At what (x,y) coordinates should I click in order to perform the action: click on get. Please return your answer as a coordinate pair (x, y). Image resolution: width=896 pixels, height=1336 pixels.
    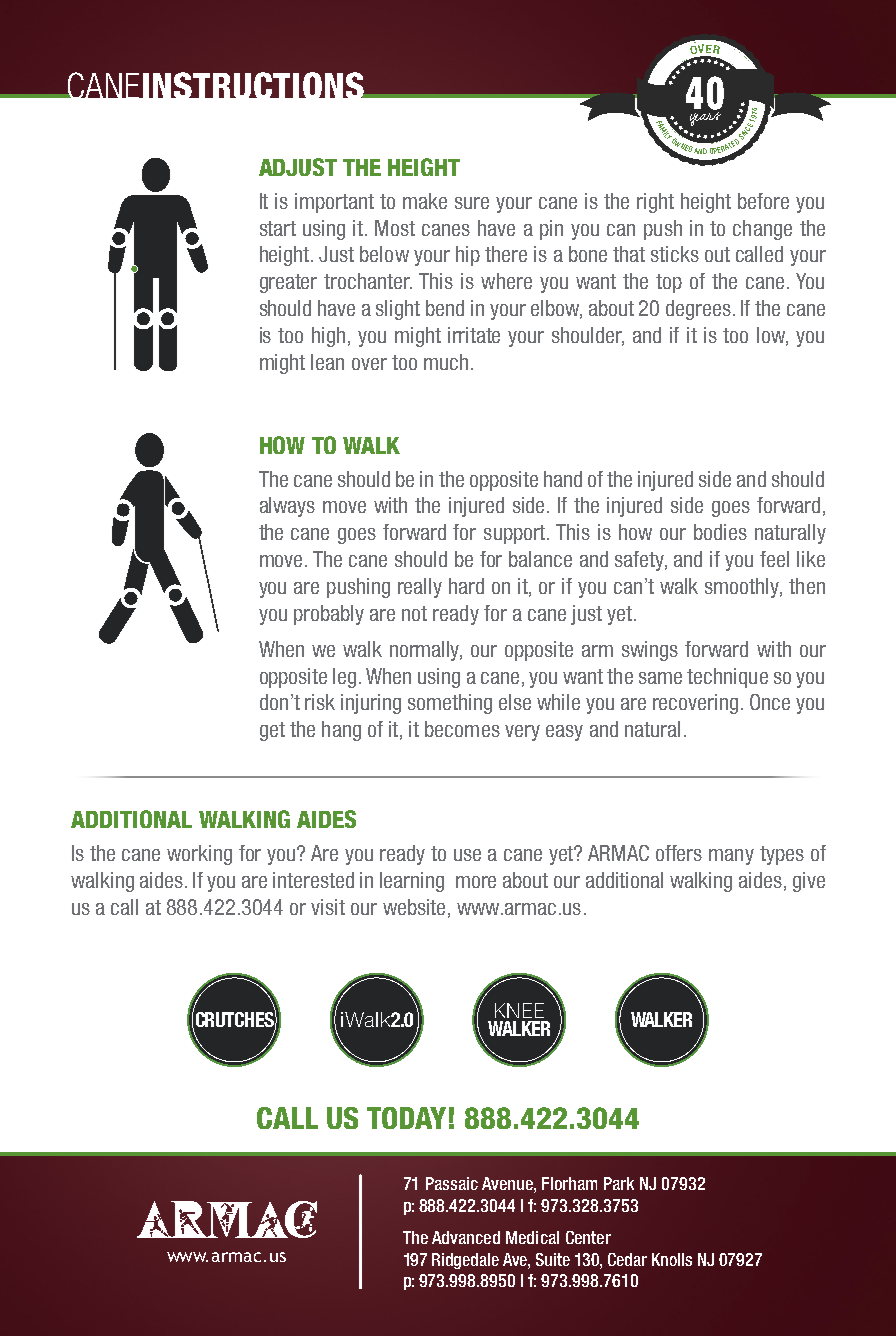
    Looking at the image, I should click on (272, 731).
